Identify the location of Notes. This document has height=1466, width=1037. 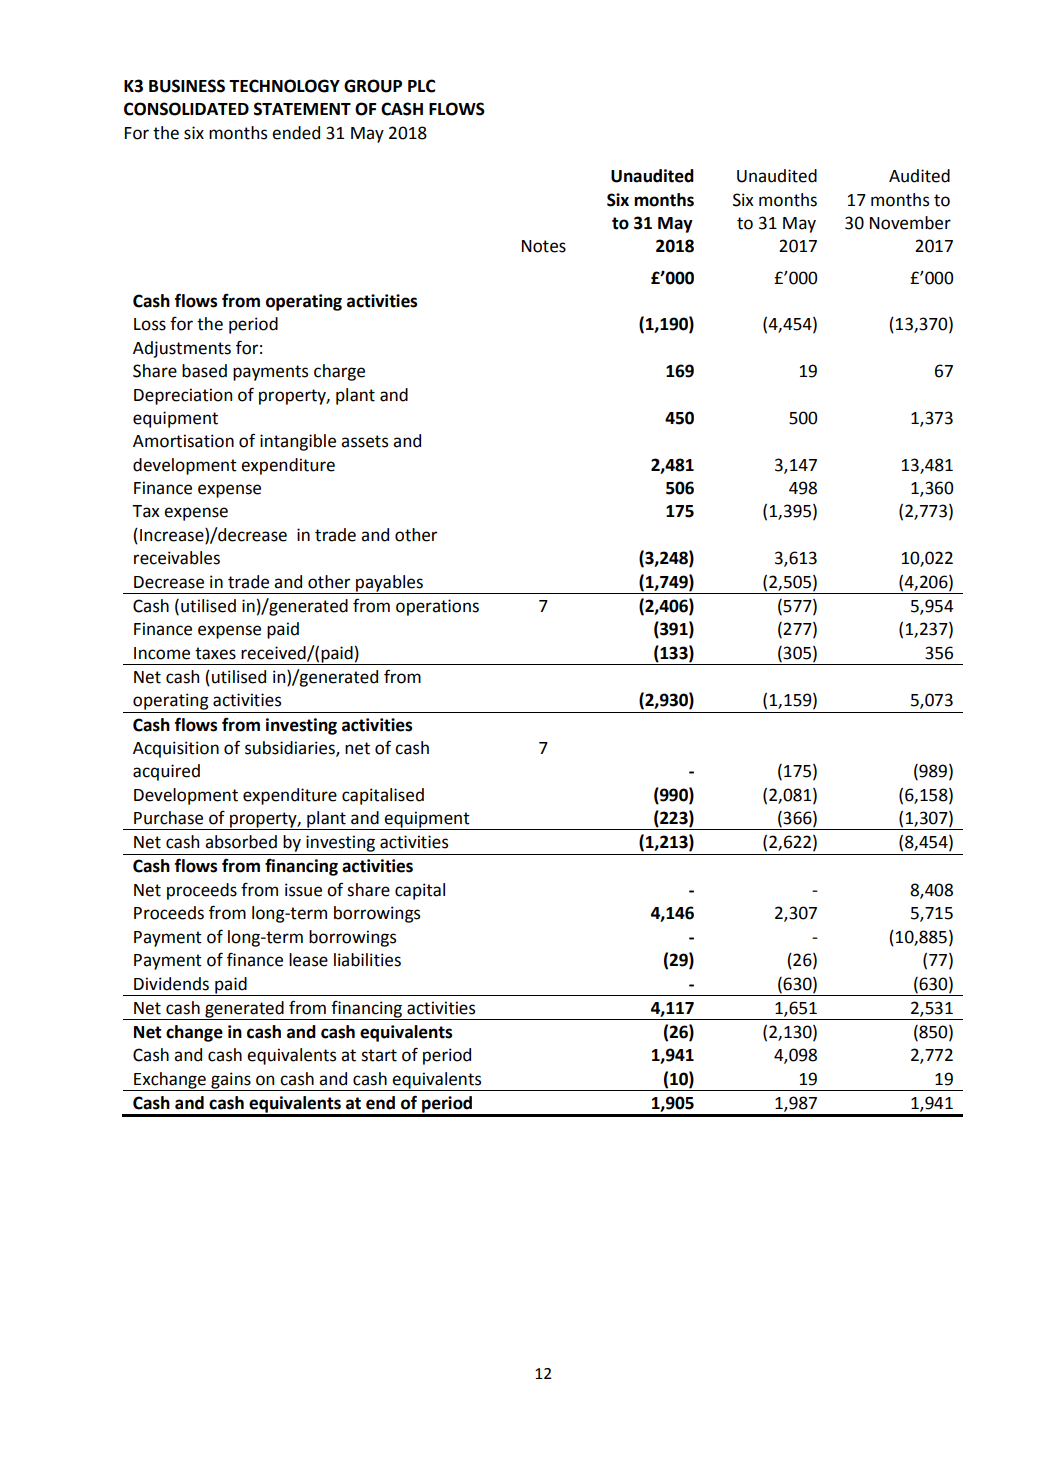
(544, 246).
